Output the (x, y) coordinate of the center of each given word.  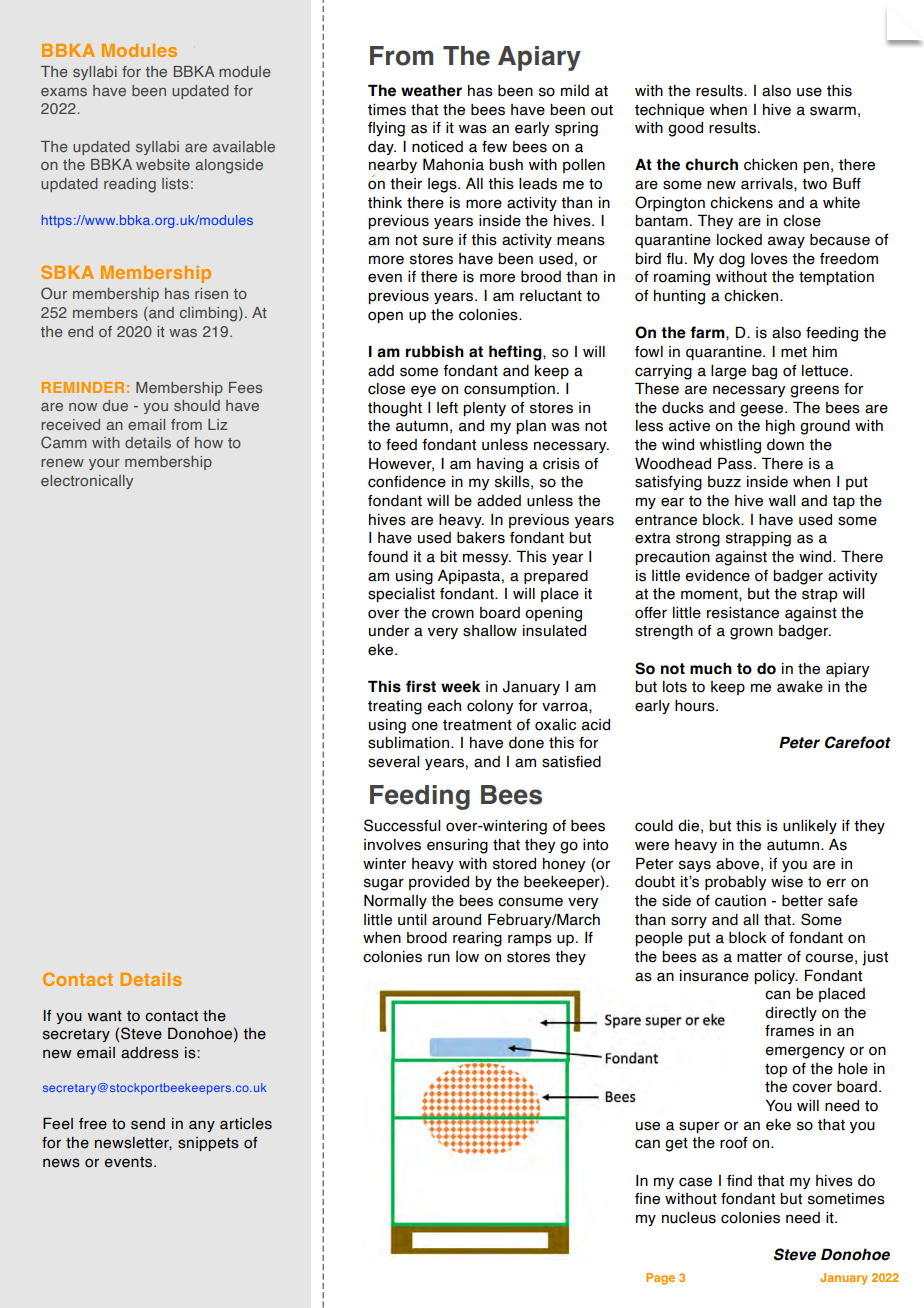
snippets (208, 1144)
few (494, 147)
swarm (833, 111)
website (163, 164)
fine (647, 1199)
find (739, 1181)
